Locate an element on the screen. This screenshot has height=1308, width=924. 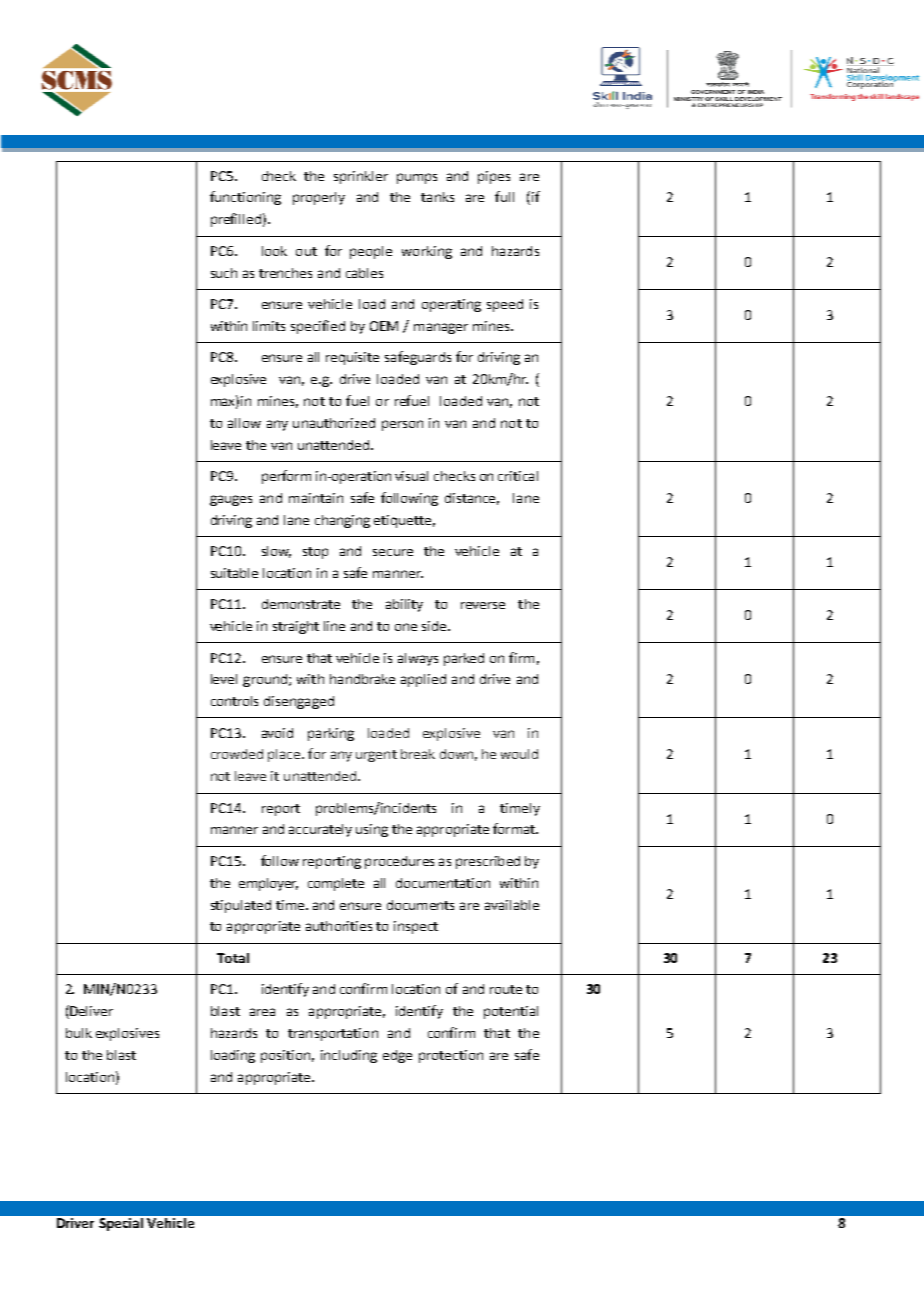
reverse is located at coordinates (483, 605).
